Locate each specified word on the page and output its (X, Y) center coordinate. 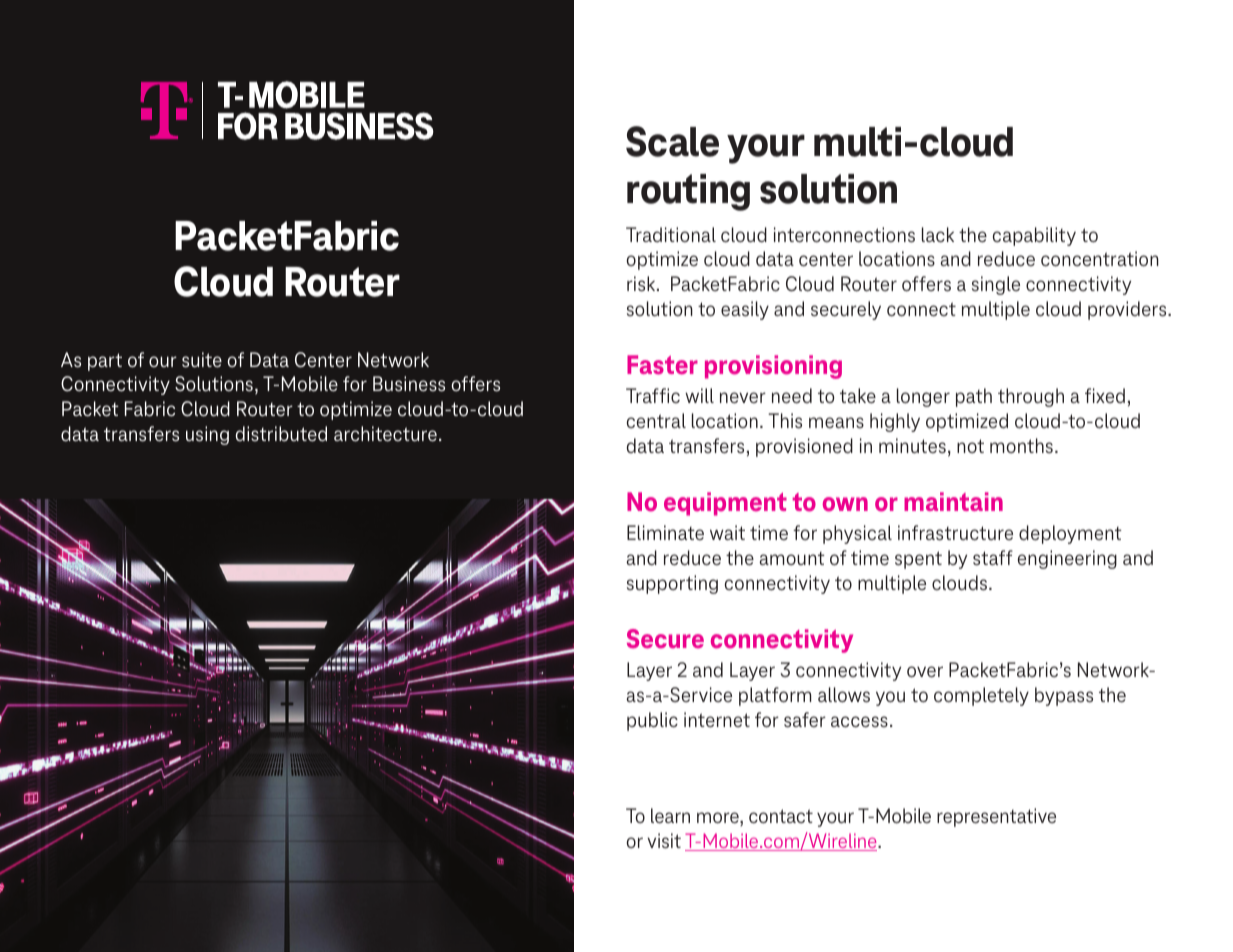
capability (1034, 236)
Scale (672, 141)
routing (688, 192)
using (207, 435)
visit (664, 841)
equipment (725, 504)
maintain (953, 501)
